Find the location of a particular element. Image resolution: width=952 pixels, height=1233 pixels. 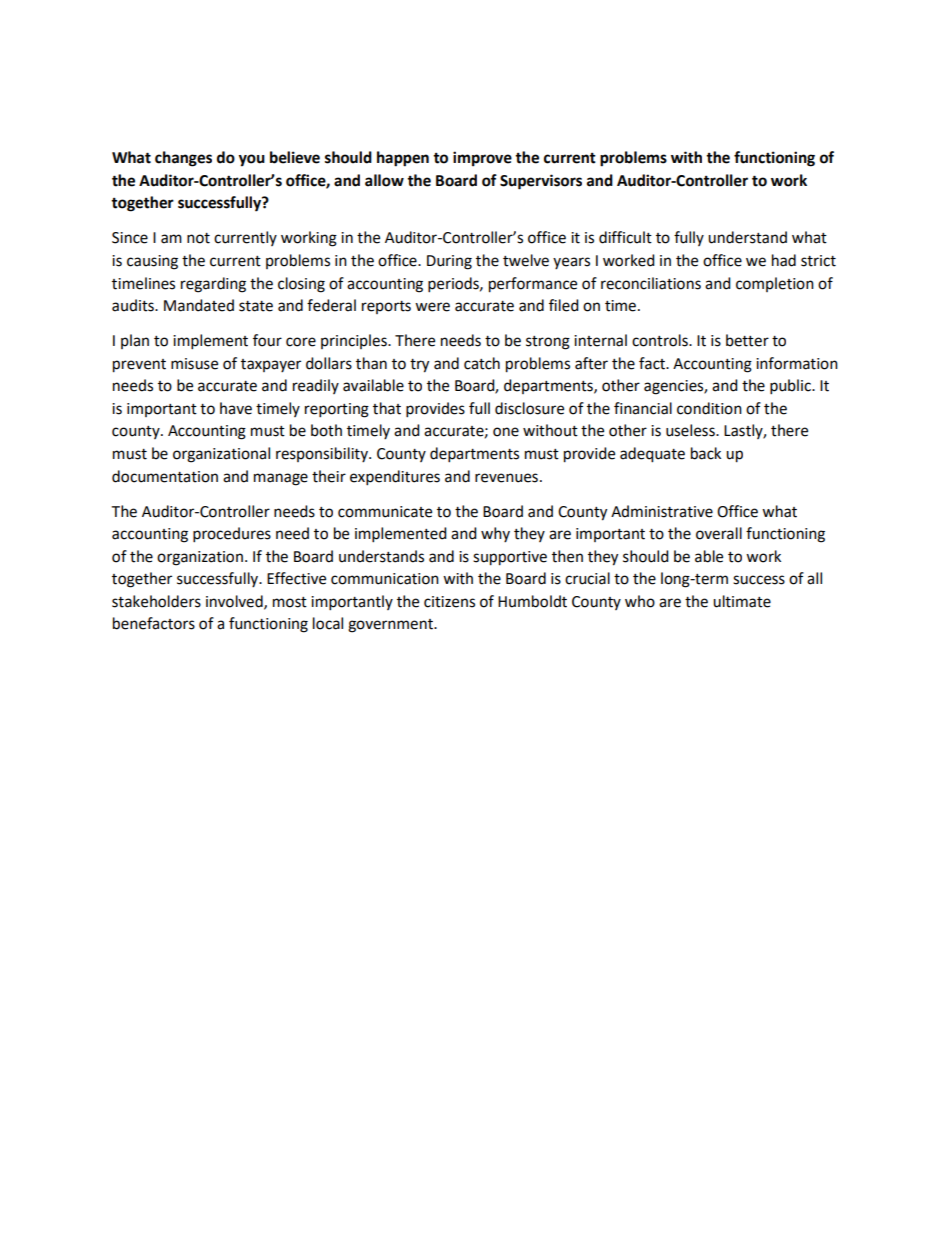

citizens is located at coordinates (449, 602).
